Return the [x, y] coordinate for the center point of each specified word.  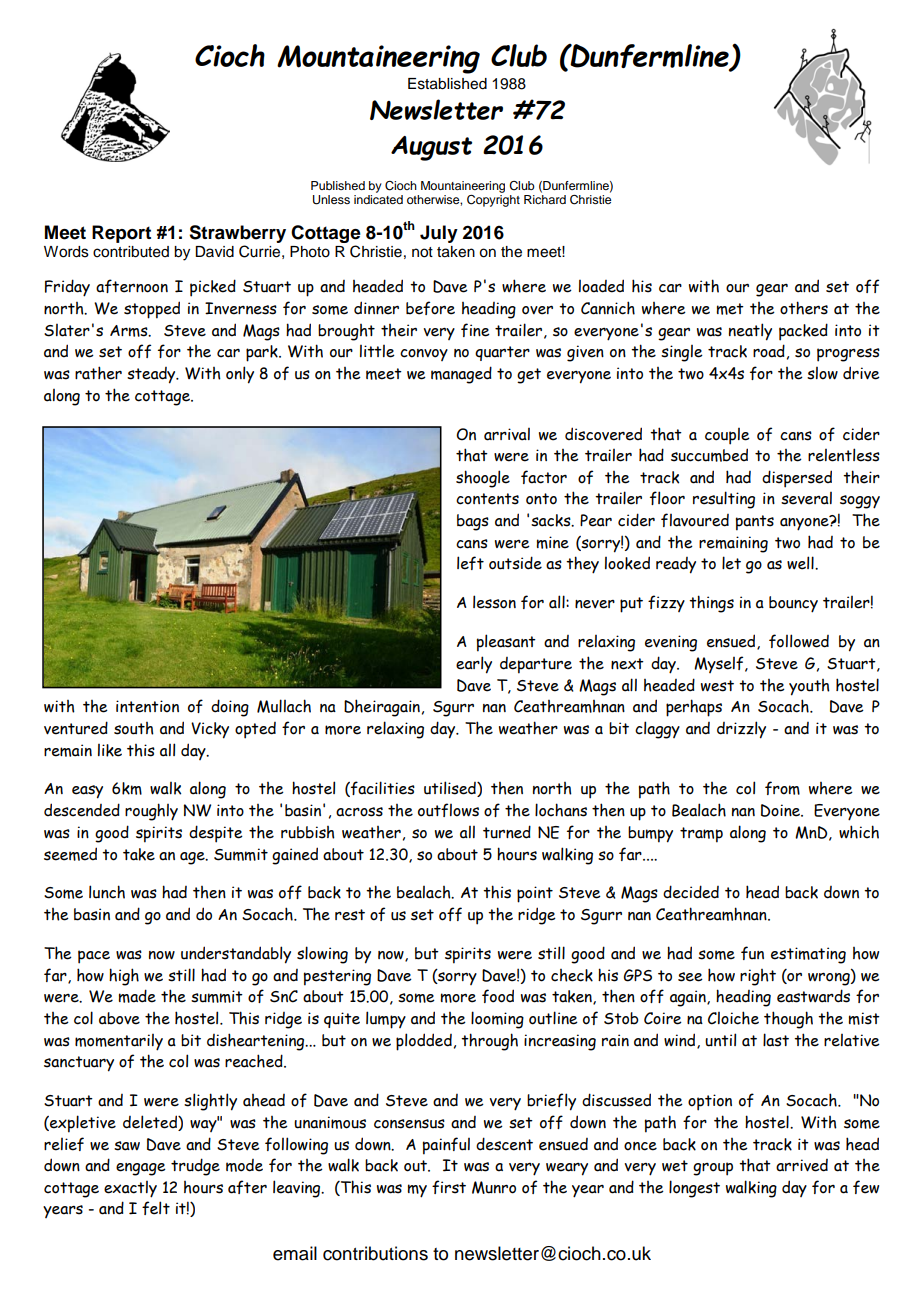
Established [447, 84]
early [474, 665]
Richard [545, 199]
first [449, 1187]
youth [809, 687]
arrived [802, 1165]
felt [156, 1208]
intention [147, 706]
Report [121, 234]
